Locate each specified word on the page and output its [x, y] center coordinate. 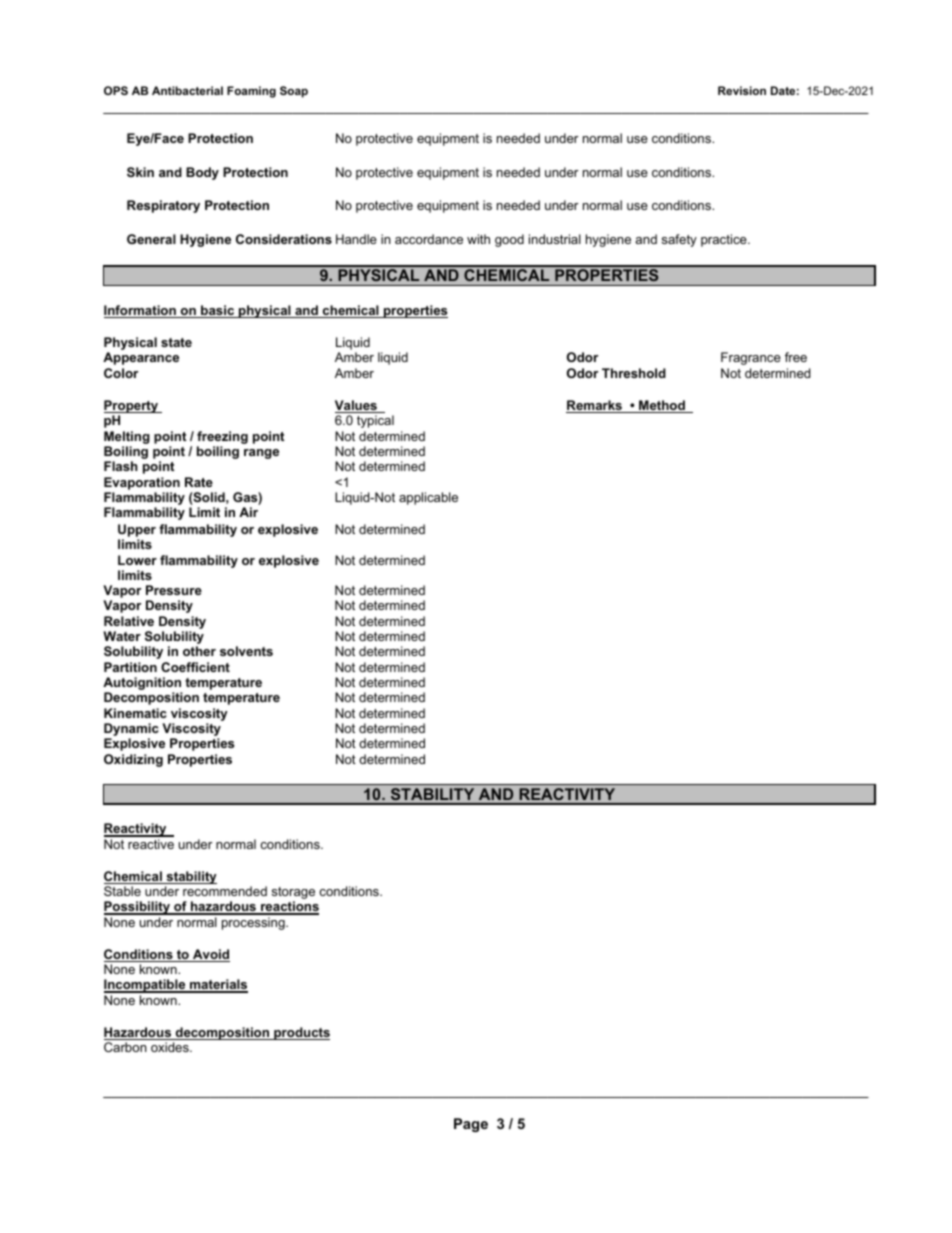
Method [662, 406]
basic [218, 311]
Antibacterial [187, 90]
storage [293, 894]
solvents [246, 651]
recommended [225, 891]
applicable [428, 498]
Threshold [634, 373]
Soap [294, 92]
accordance [429, 239]
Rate [199, 482]
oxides [171, 1047]
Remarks [595, 406]
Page [471, 1125]
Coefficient [195, 667]
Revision [742, 90]
